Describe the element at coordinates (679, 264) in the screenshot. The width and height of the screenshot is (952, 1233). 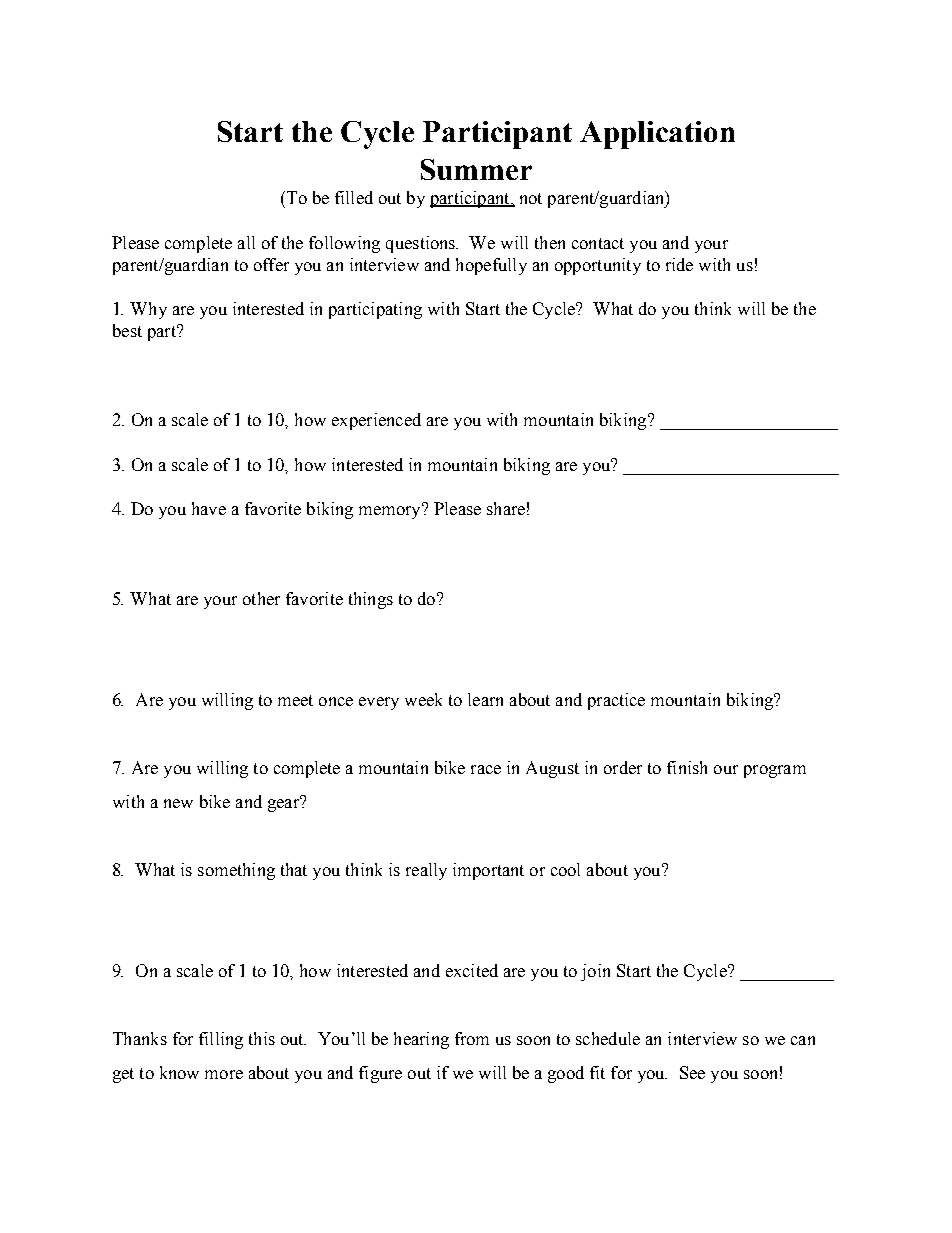
I see `ride` at that location.
